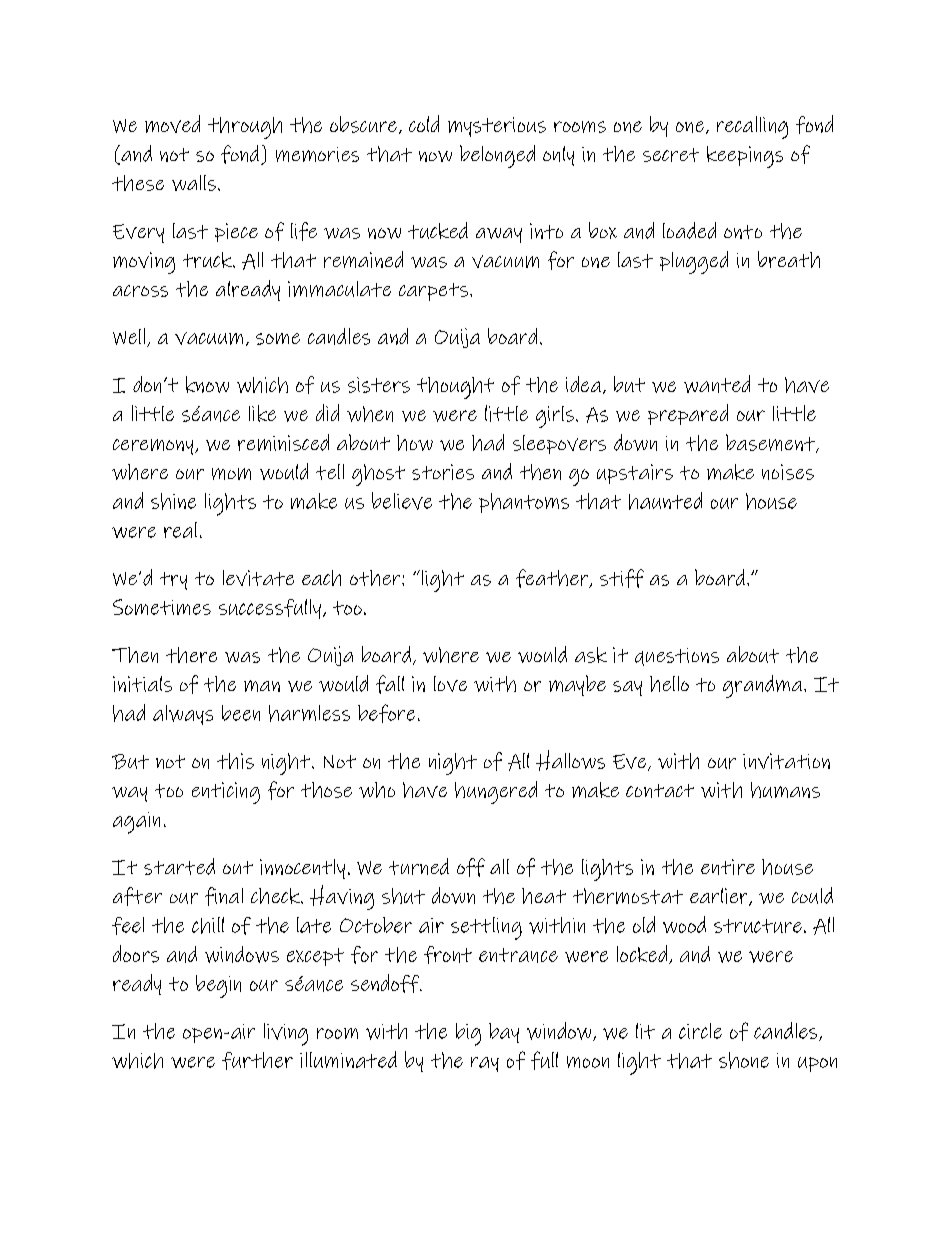  I want to click on mom, so click(231, 474).
